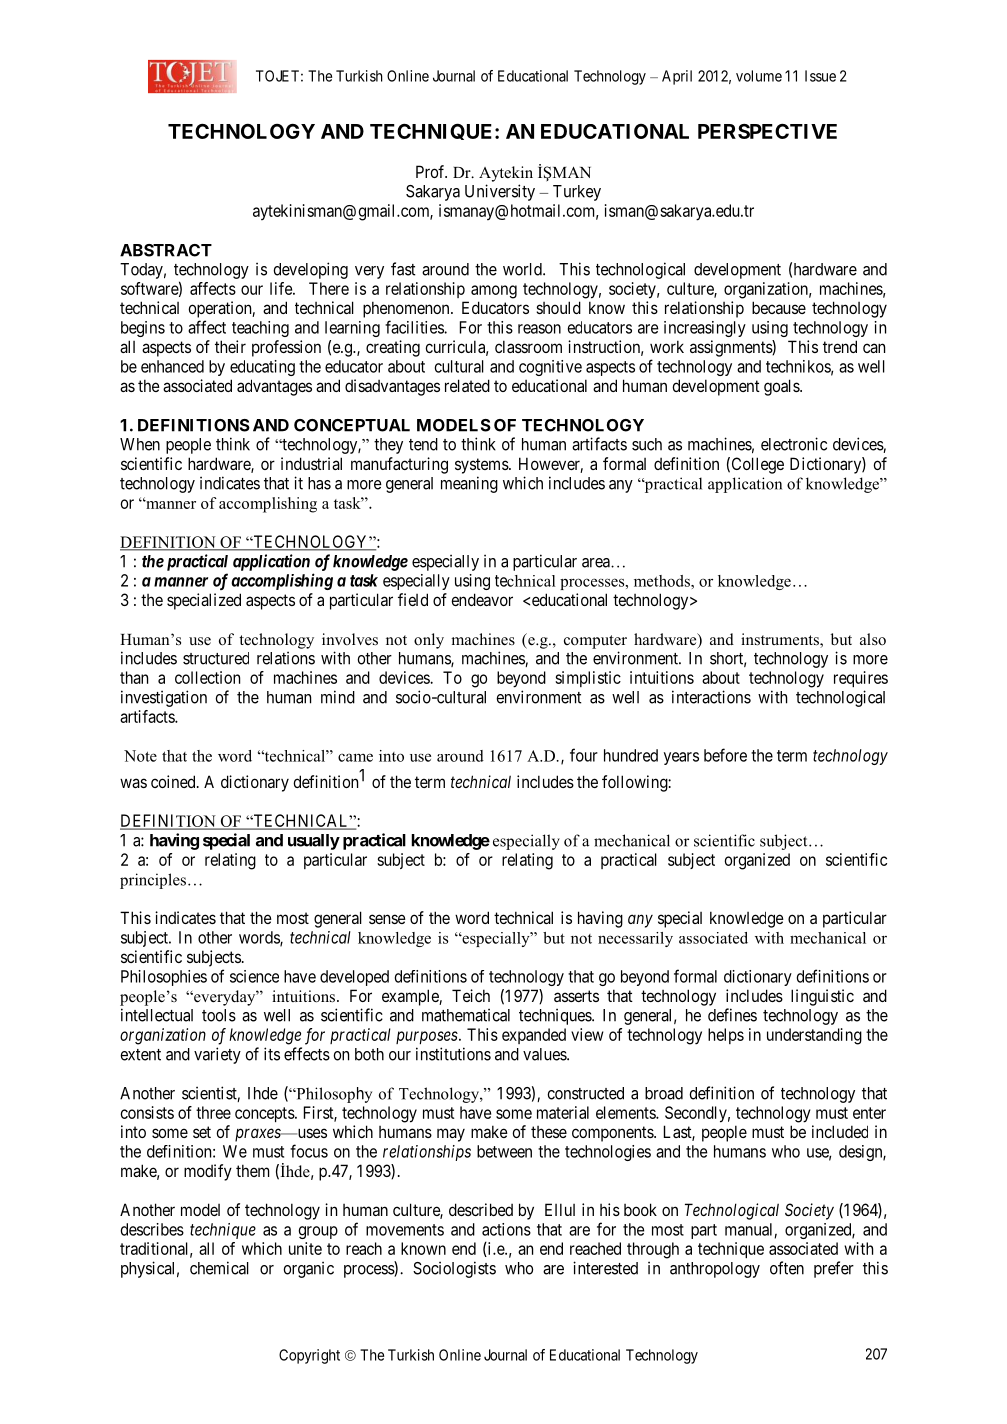 Image resolution: width=1007 pixels, height=1424 pixels. Describe the element at coordinates (219, 1015) in the page. I see `tools` at that location.
